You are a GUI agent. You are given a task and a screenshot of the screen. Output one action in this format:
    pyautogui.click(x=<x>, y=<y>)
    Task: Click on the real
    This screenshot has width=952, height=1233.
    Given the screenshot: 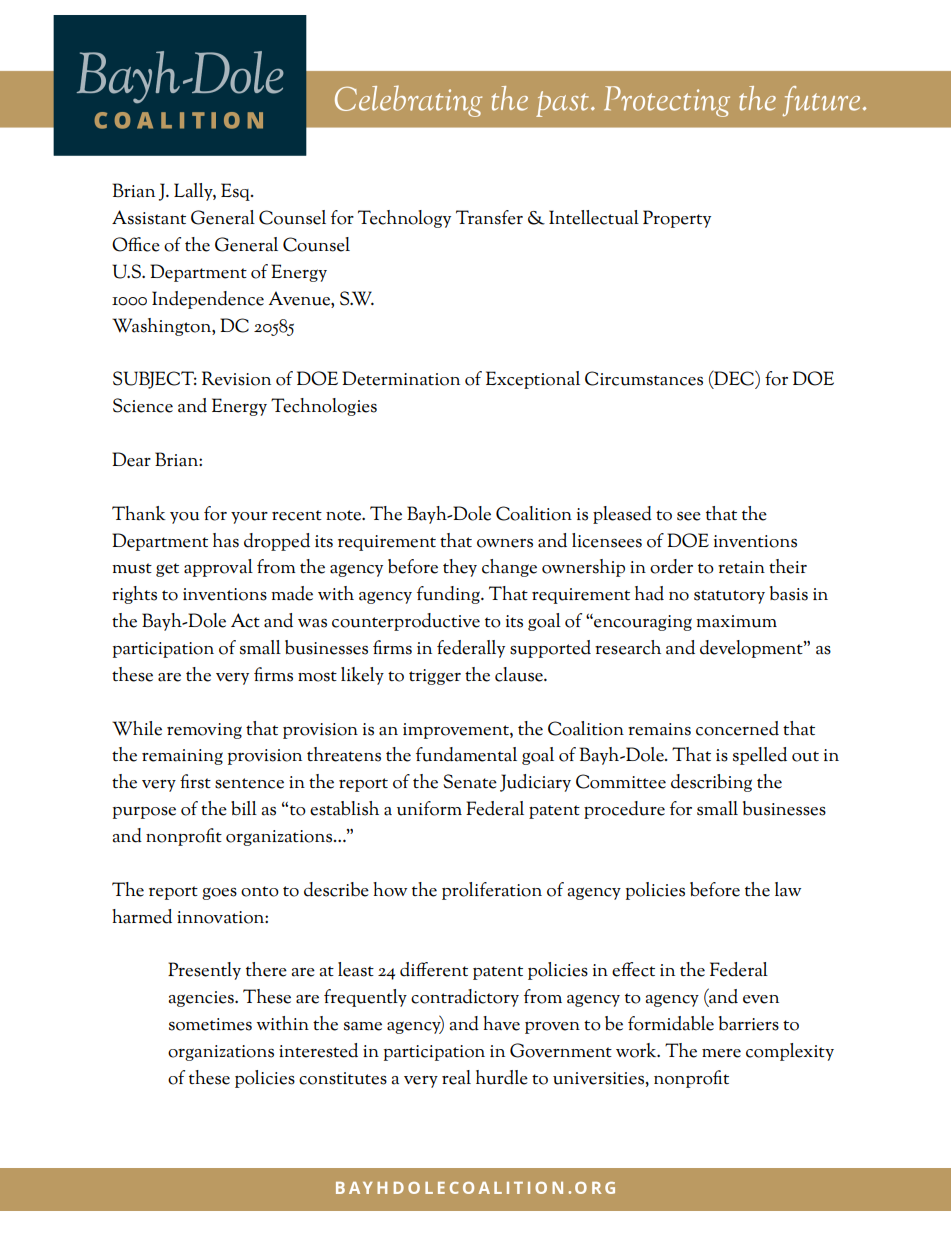 What is the action you would take?
    pyautogui.click(x=456, y=1077)
